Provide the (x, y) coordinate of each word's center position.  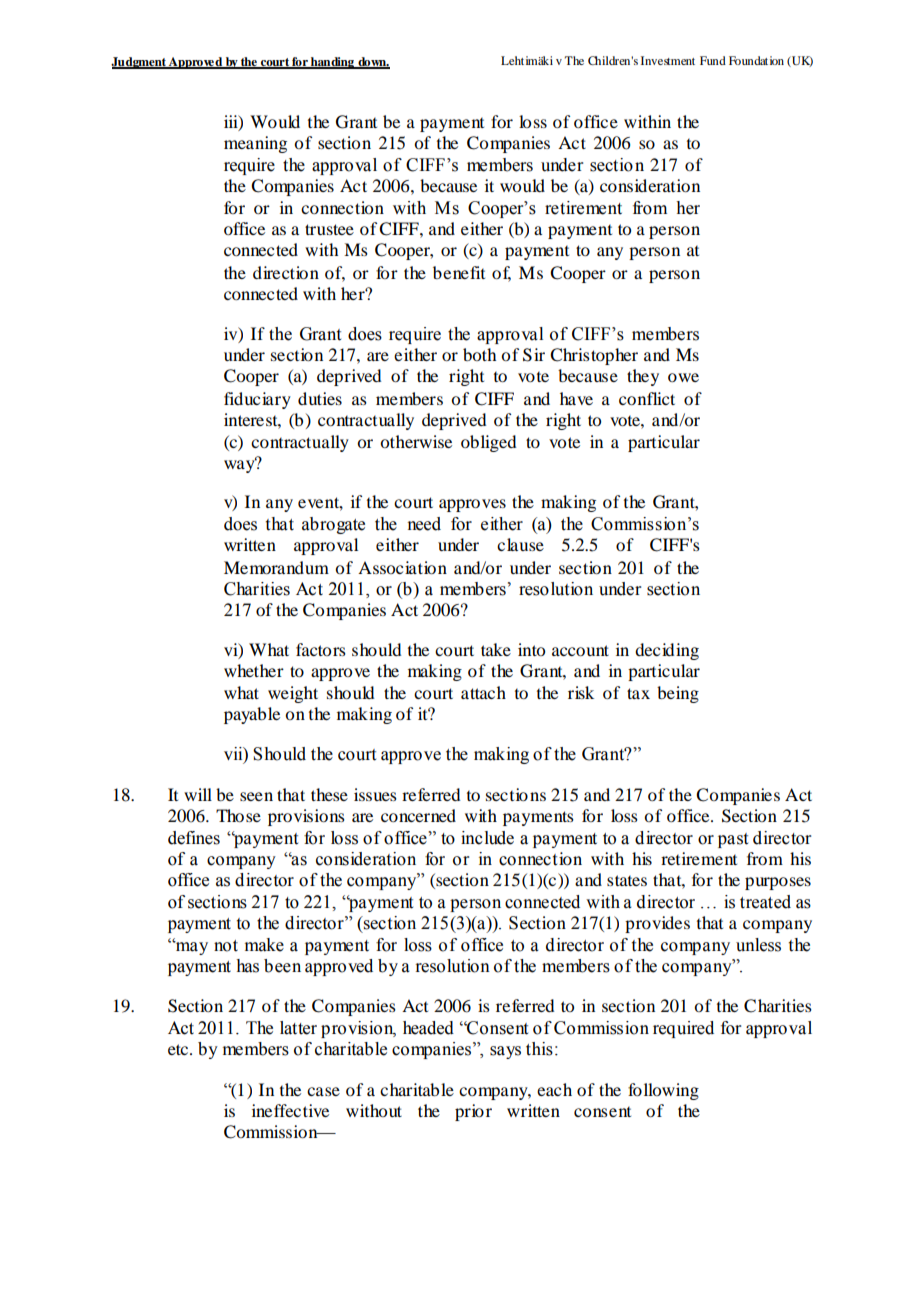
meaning (255, 144)
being (678, 694)
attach (483, 692)
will (198, 794)
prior (473, 1112)
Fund (713, 60)
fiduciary (257, 400)
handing (333, 63)
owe (683, 377)
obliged (488, 443)
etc (179, 1049)
